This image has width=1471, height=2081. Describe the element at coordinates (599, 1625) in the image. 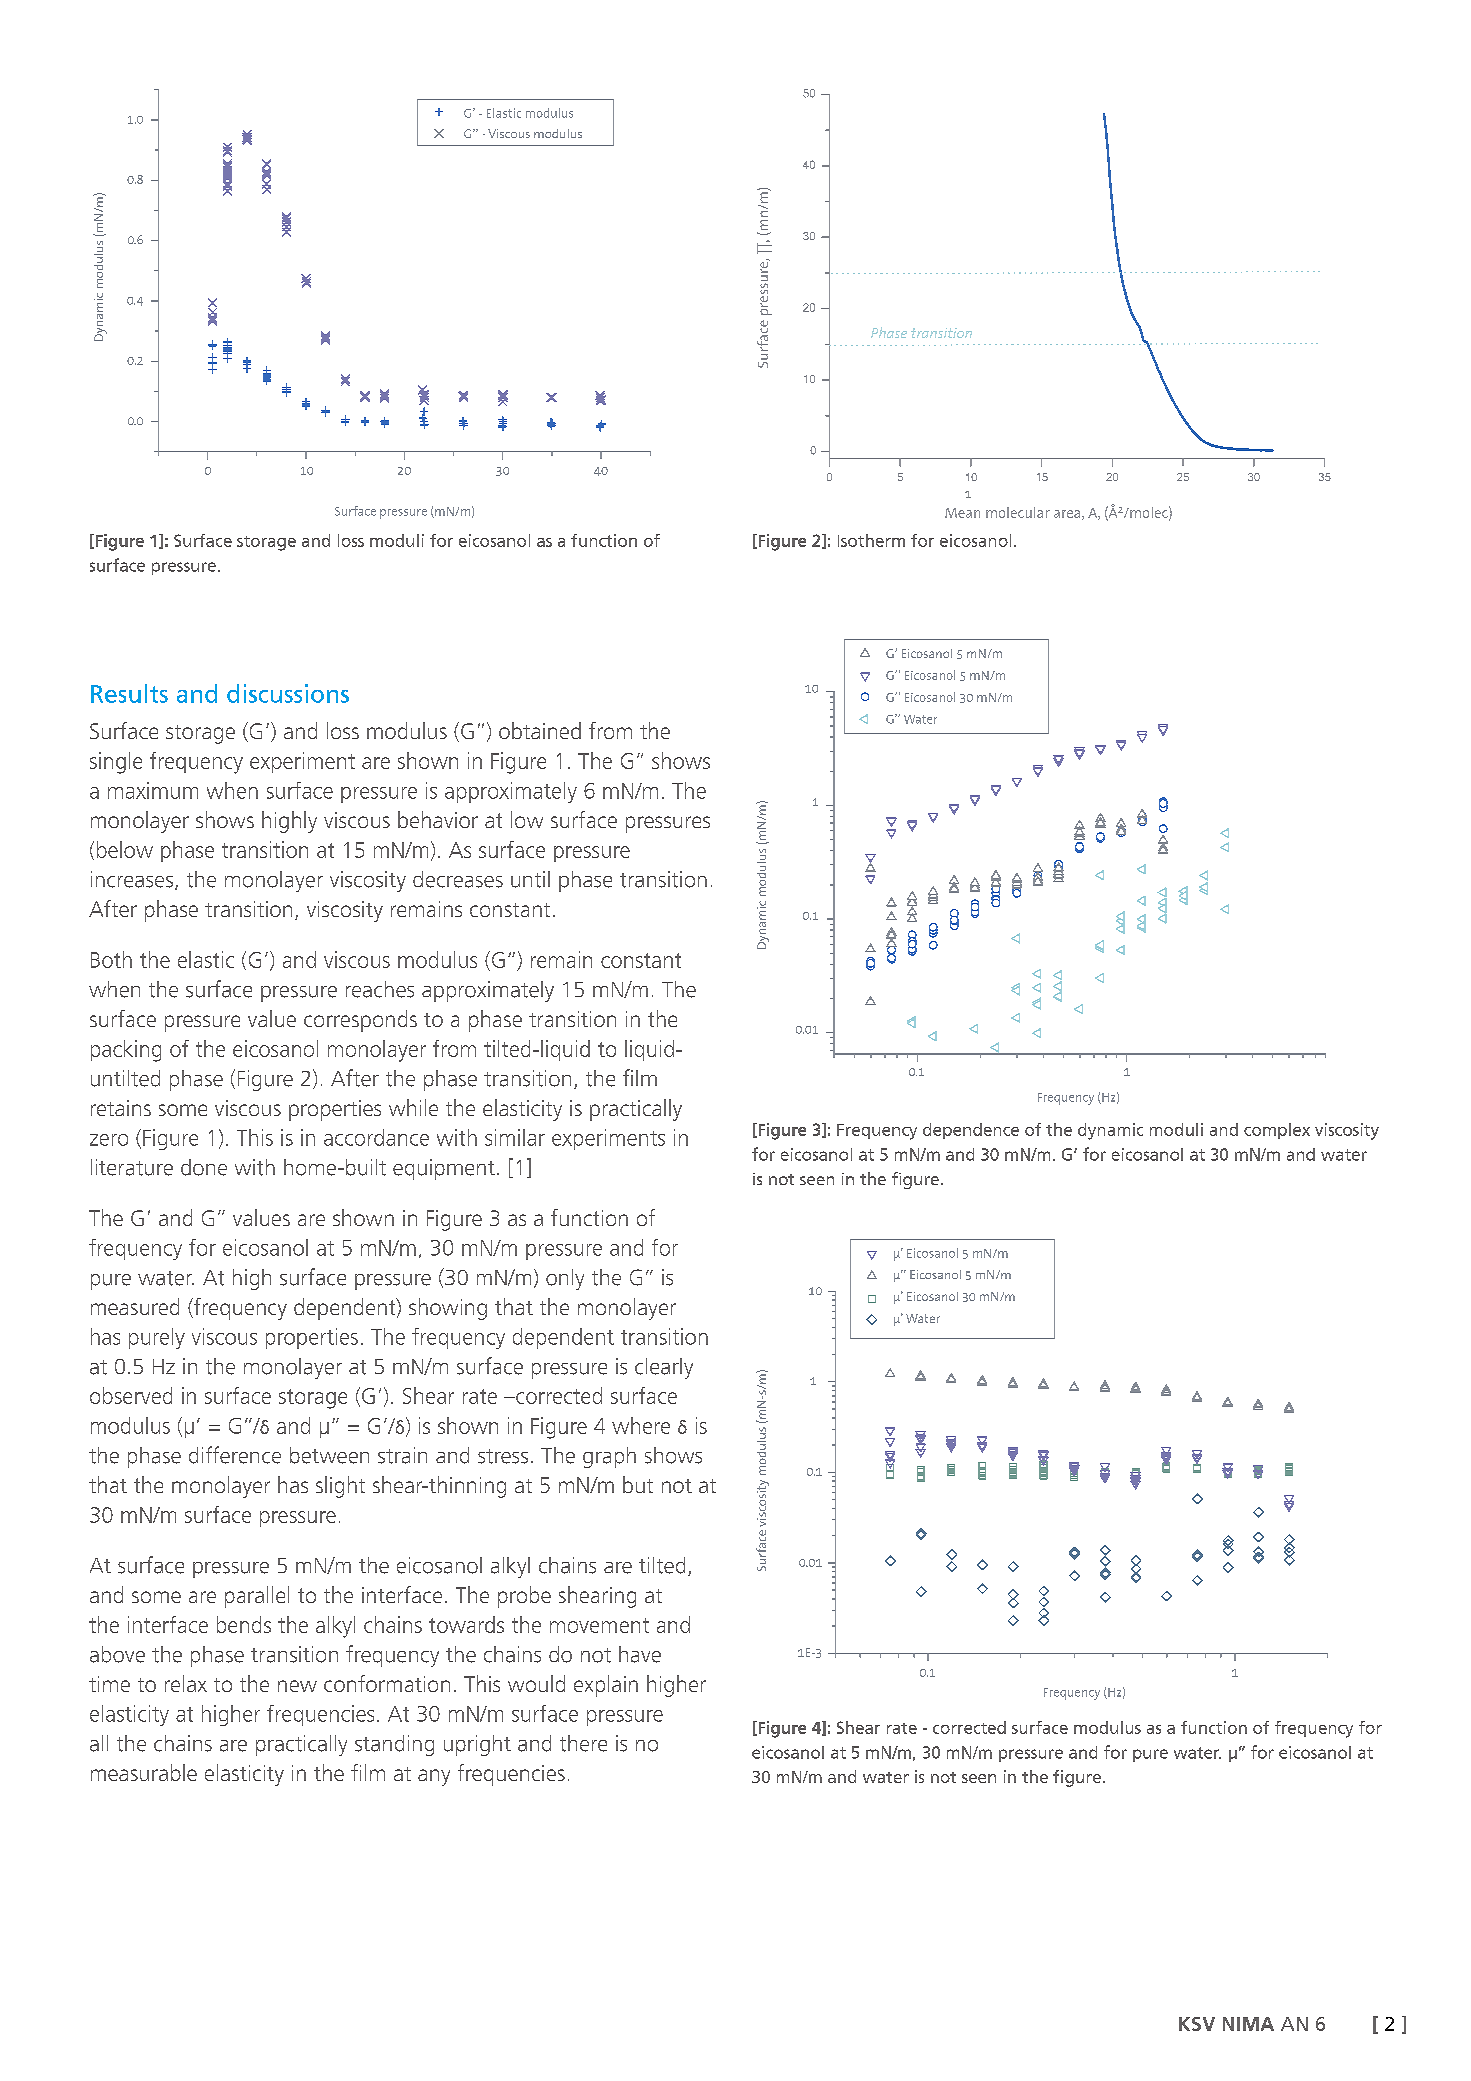

I see `movement` at that location.
